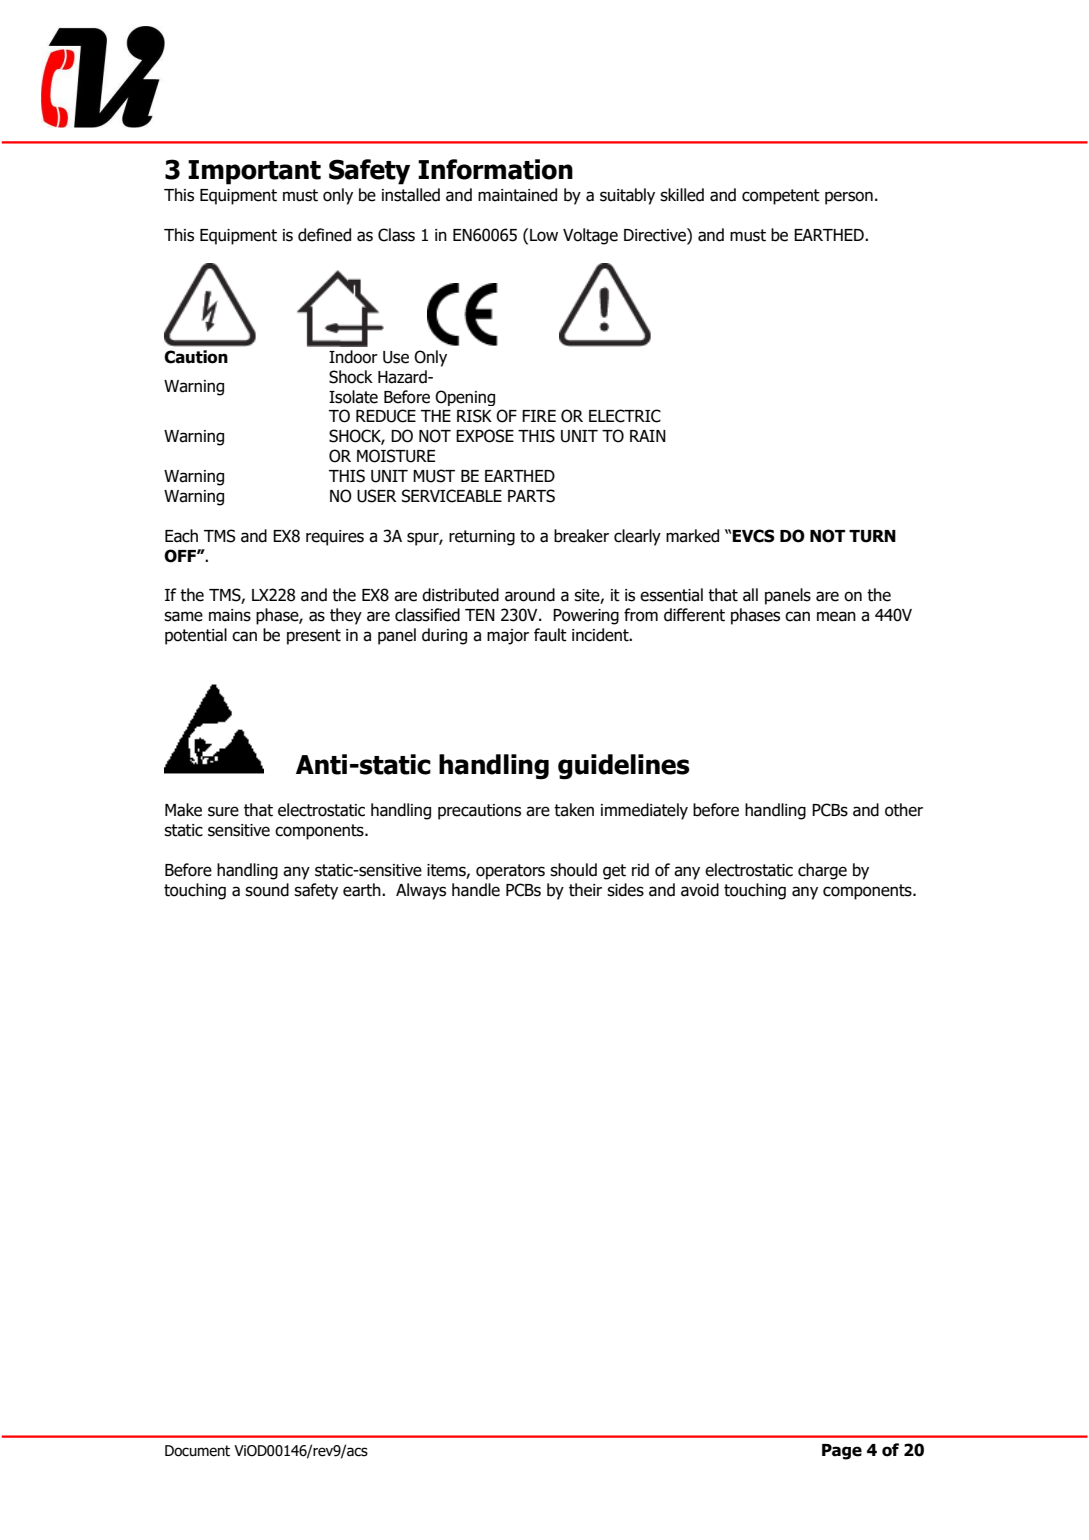  Describe the element at coordinates (822, 871) in the page. I see `charge` at that location.
